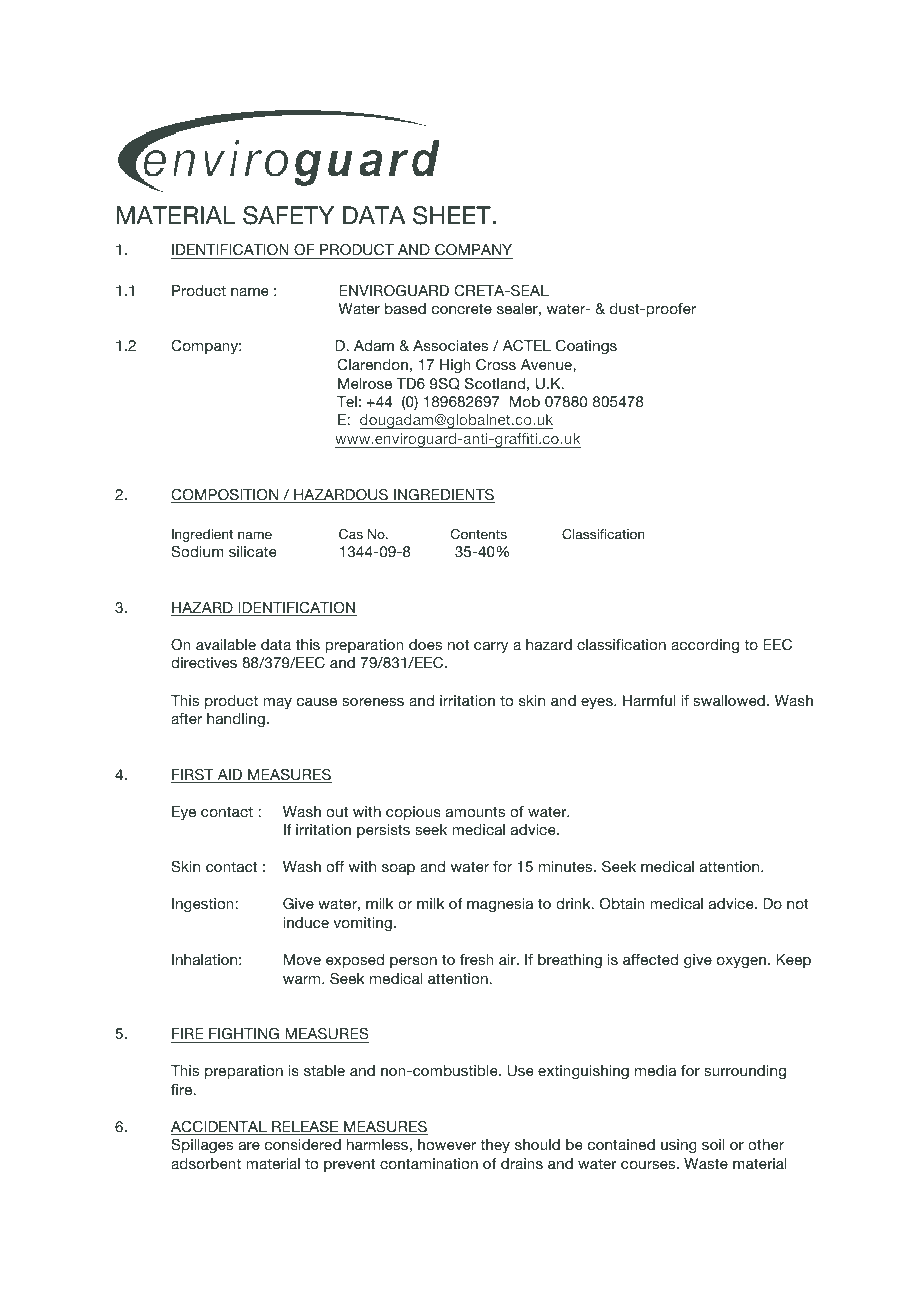 The image size is (924, 1308). I want to click on Obtain, so click(622, 904).
